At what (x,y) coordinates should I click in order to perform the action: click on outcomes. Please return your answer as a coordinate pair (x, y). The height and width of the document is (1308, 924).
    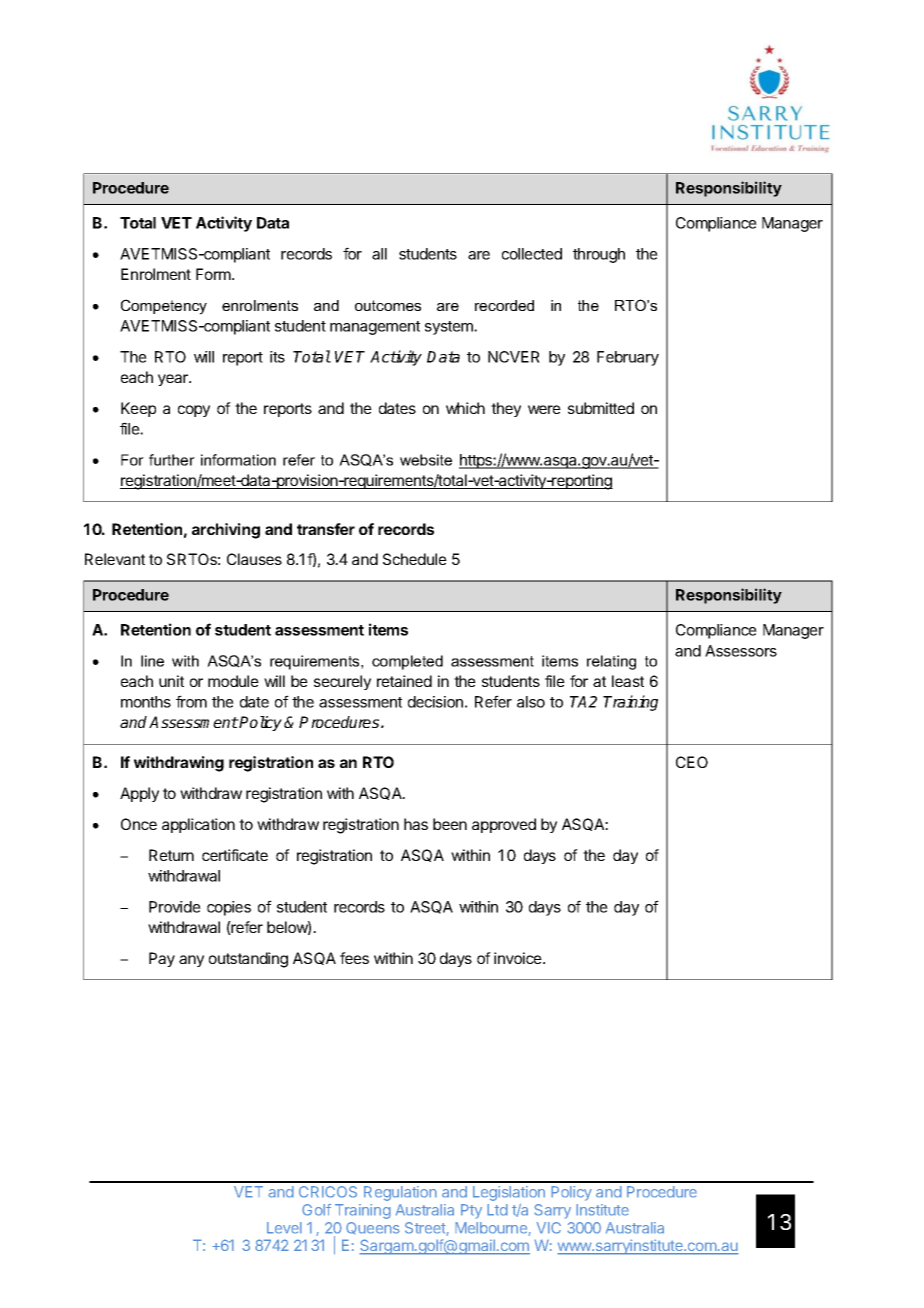
    Looking at the image, I should click on (388, 305).
